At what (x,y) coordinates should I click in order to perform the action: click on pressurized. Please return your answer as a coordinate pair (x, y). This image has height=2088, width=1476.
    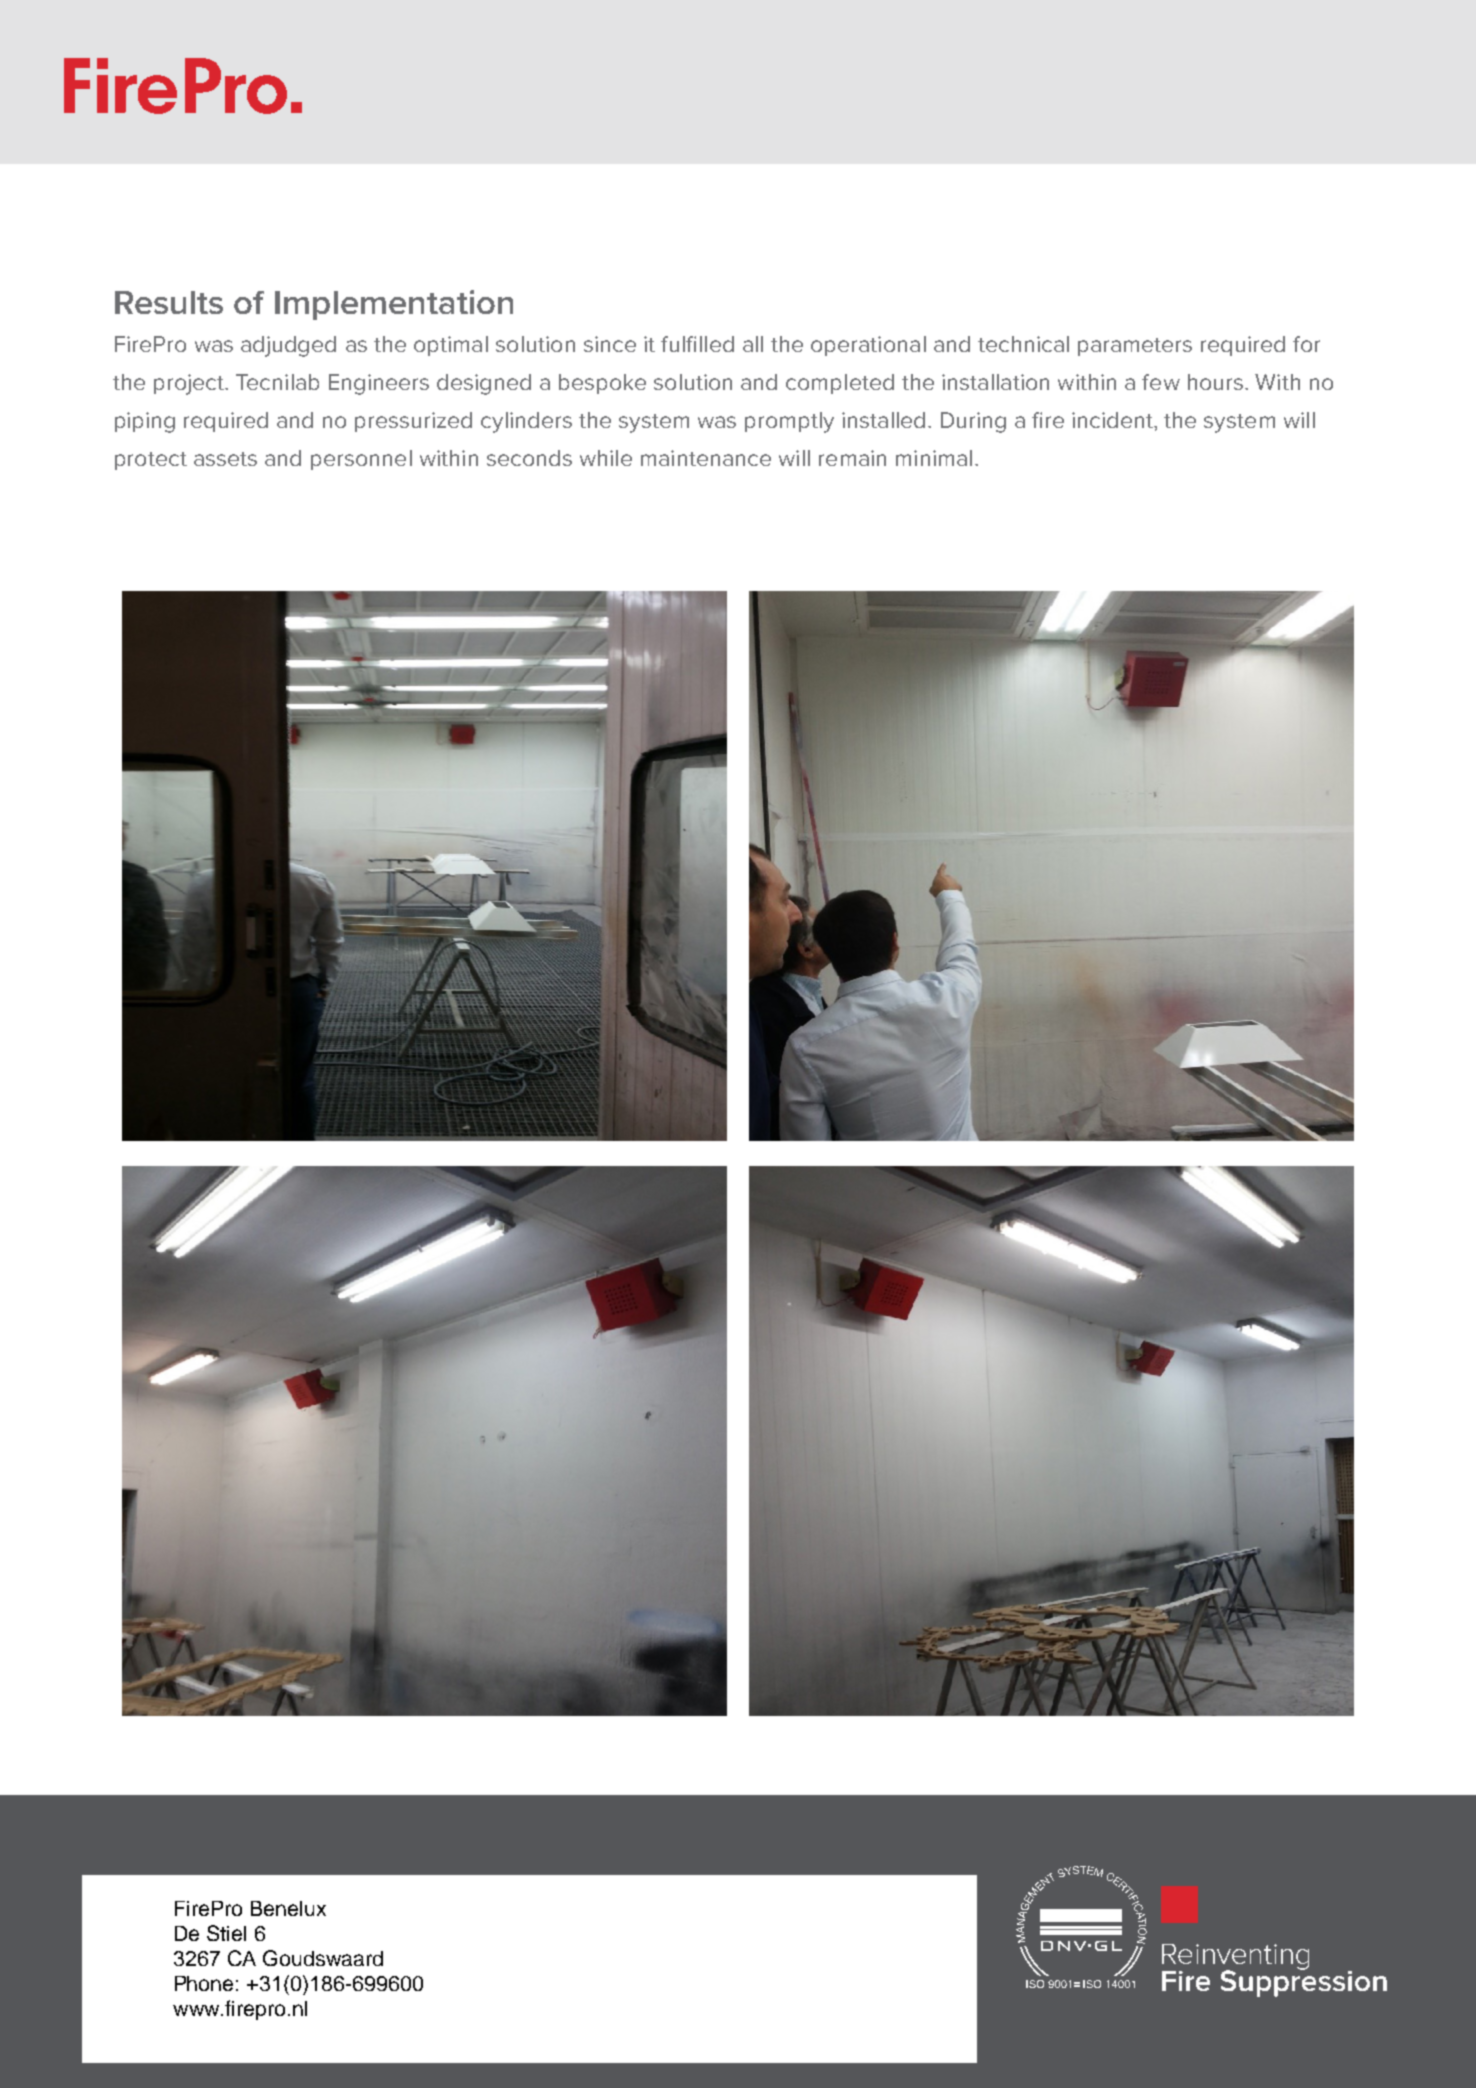
    Looking at the image, I should click on (413, 422).
